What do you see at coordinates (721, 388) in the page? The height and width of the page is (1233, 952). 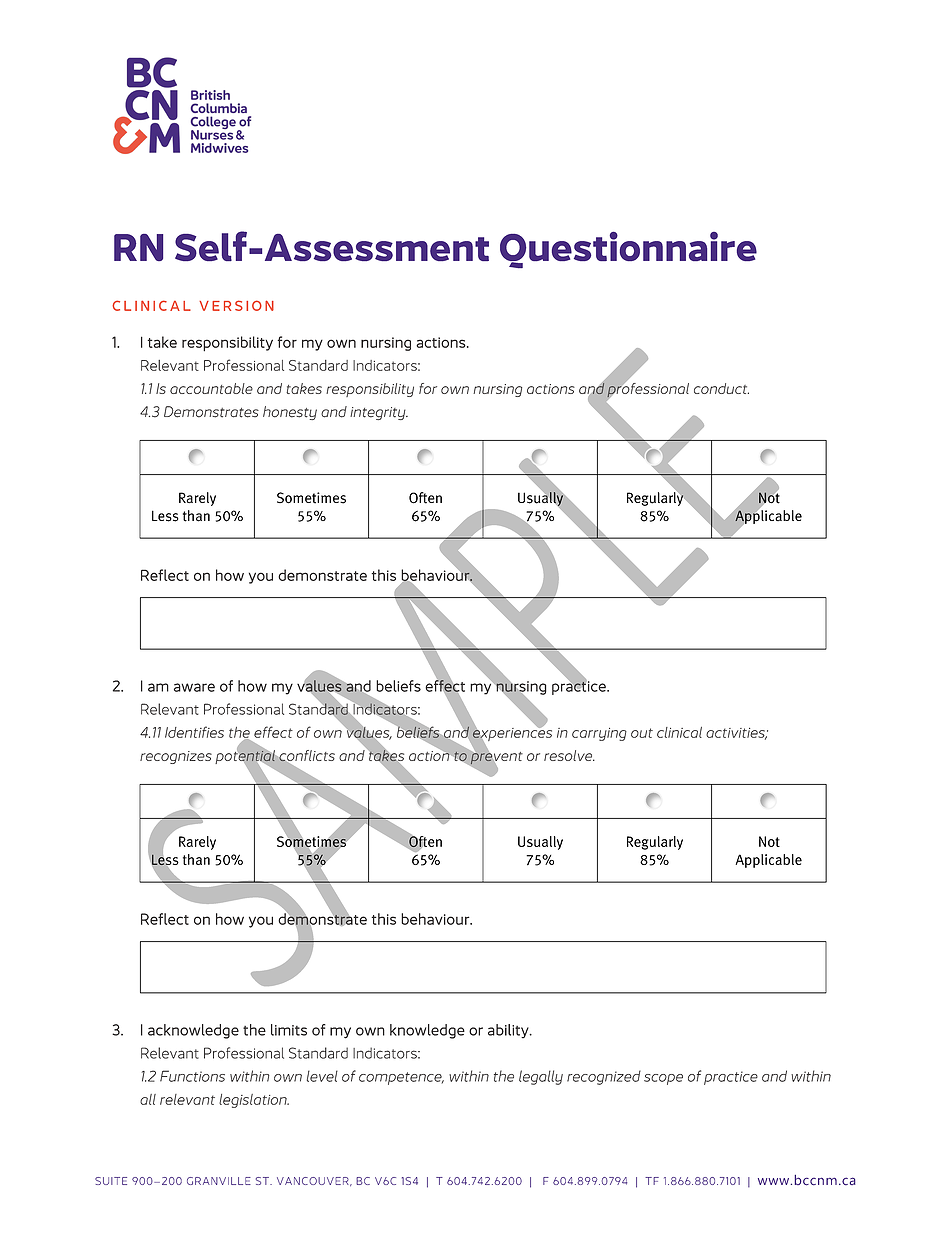 I see `conduct` at bounding box center [721, 388].
